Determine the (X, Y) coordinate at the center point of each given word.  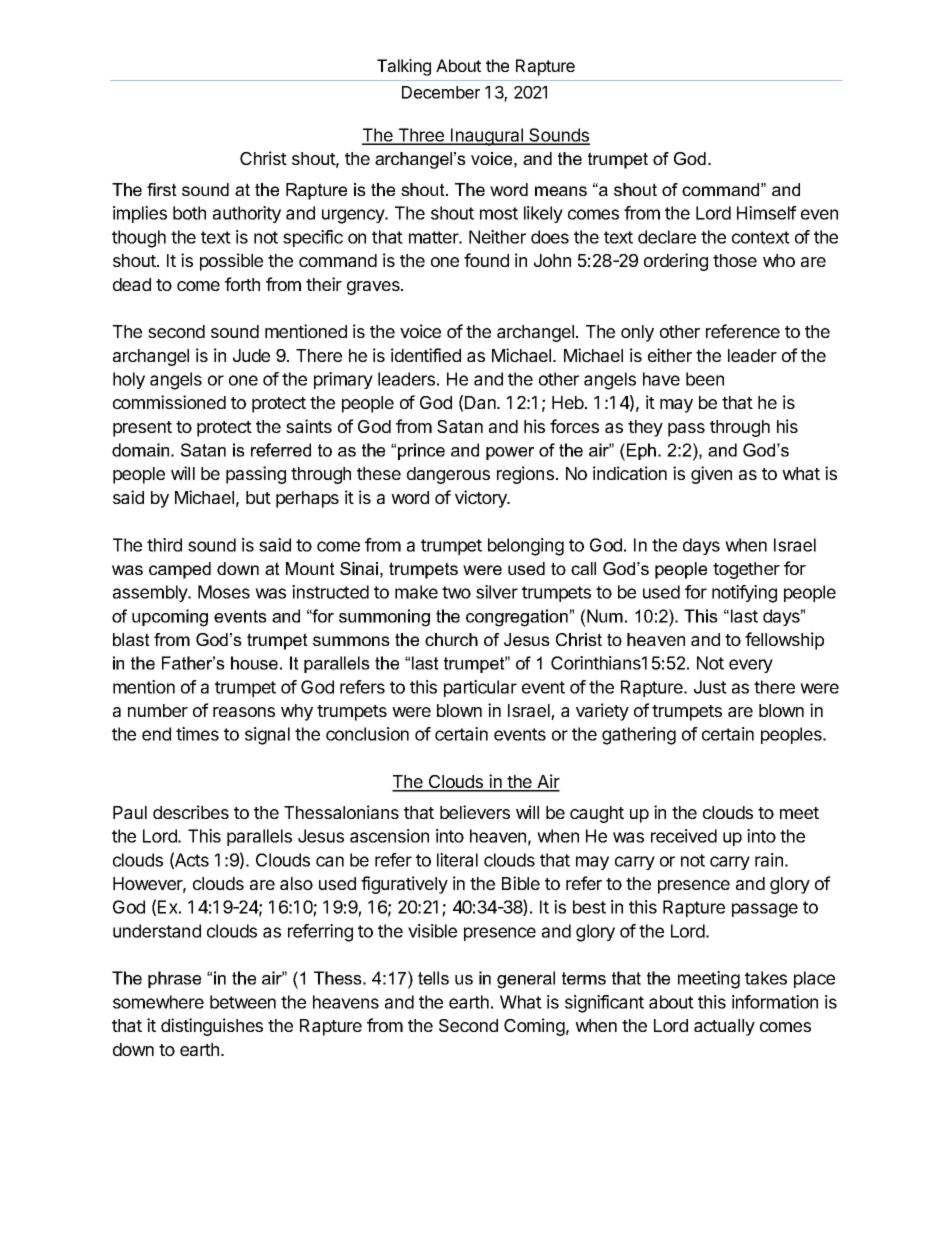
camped (180, 570)
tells (433, 978)
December (441, 92)
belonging (526, 547)
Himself (767, 213)
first (162, 189)
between (243, 1002)
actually (724, 1027)
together (746, 570)
